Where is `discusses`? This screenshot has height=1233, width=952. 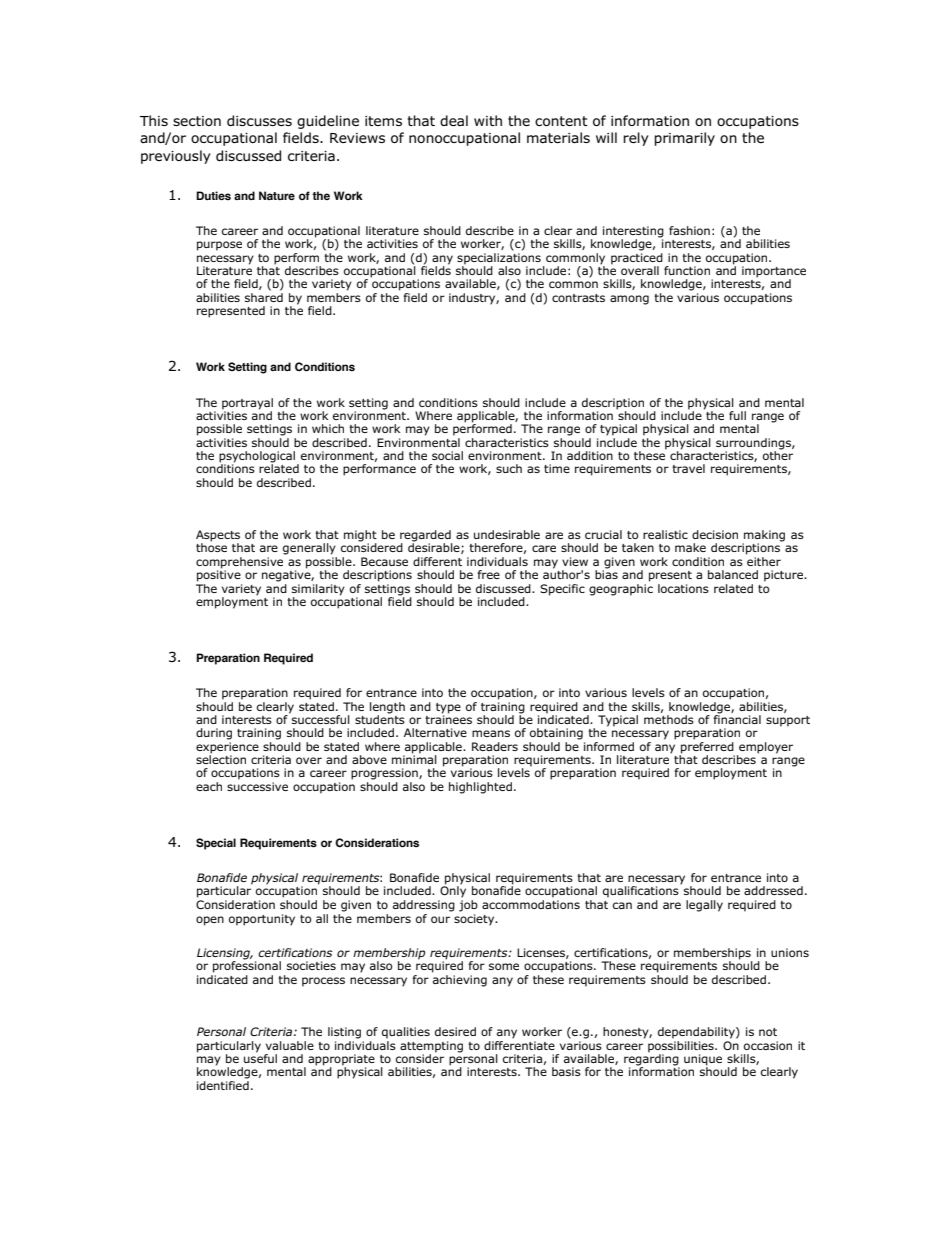
discusses is located at coordinates (259, 120).
